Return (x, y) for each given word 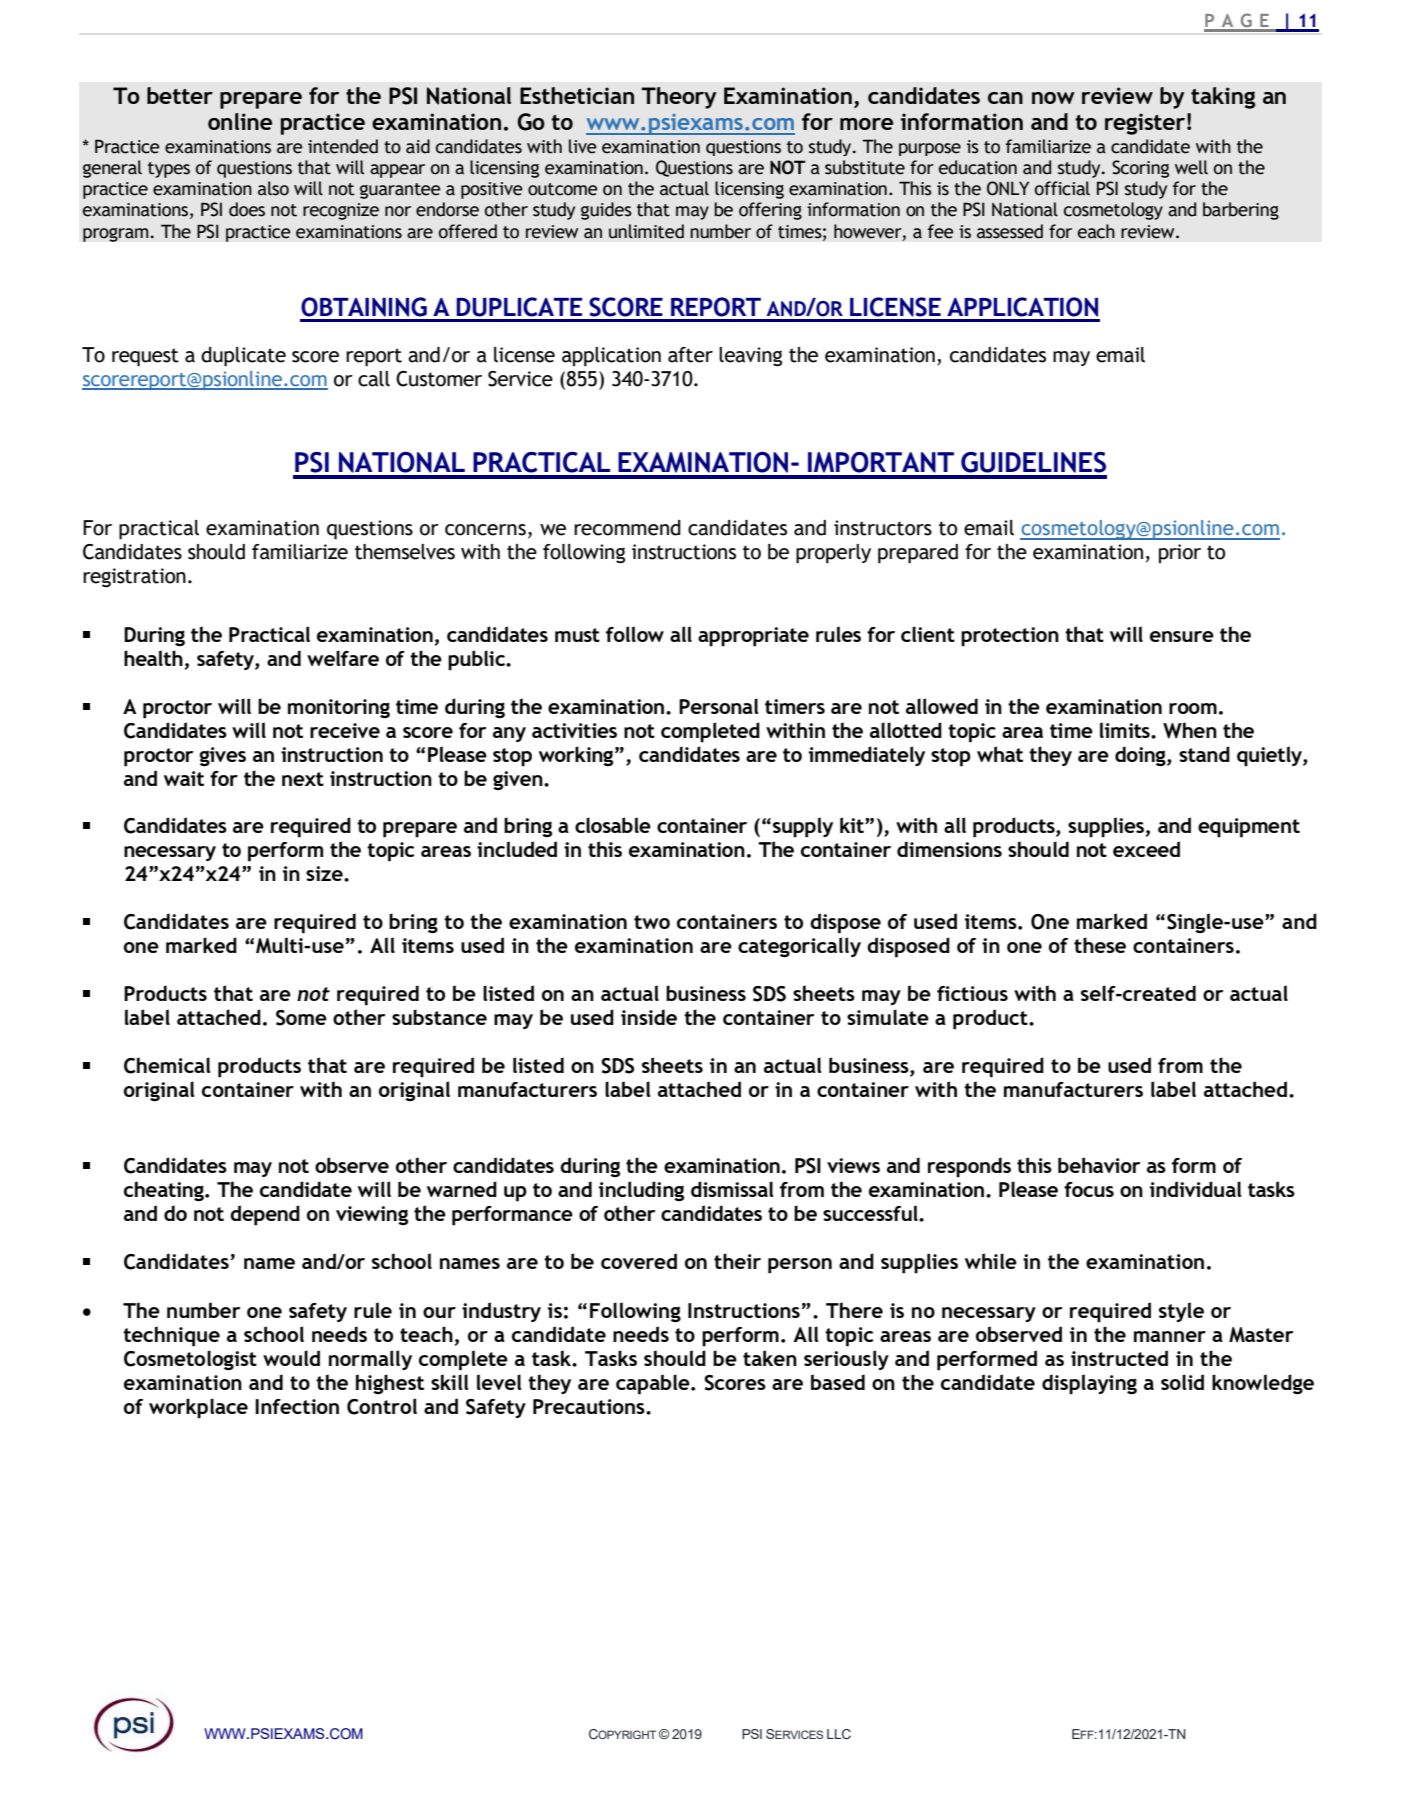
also (273, 188)
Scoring (1140, 169)
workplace (198, 1408)
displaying (1089, 1384)
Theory (679, 98)
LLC (839, 1734)
